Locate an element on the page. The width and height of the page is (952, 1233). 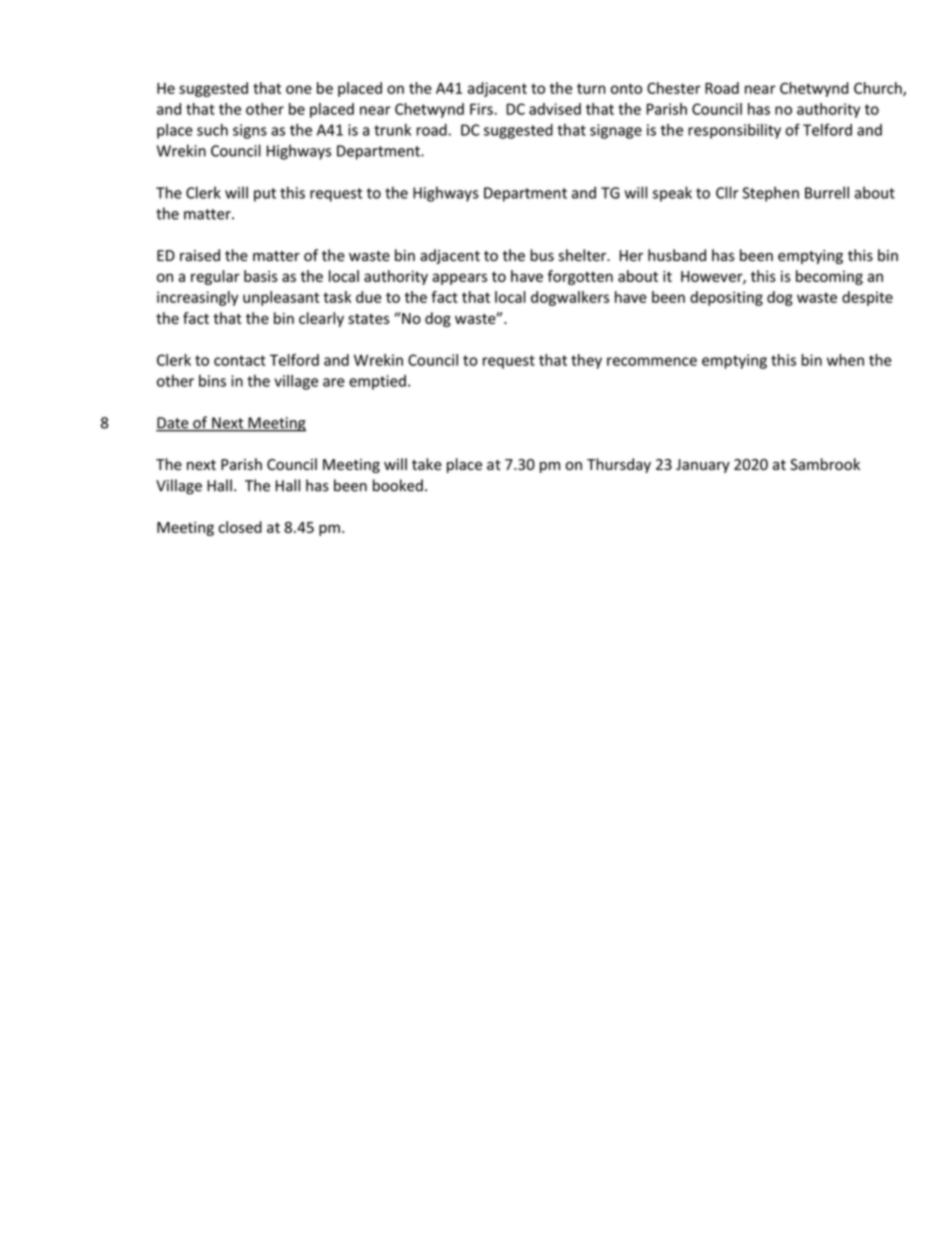
one is located at coordinates (299, 89).
